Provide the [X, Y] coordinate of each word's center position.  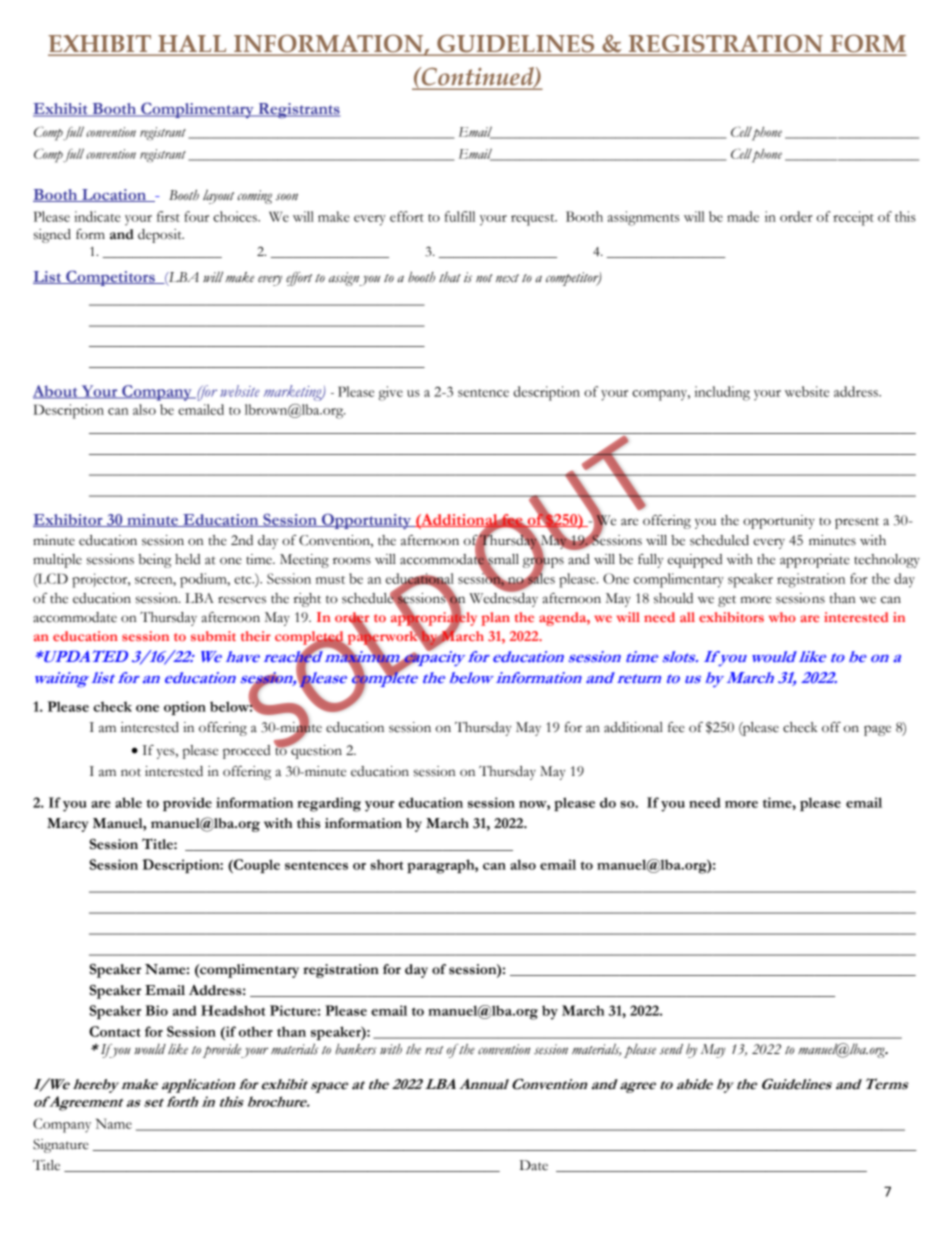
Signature [61, 1146]
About [56, 392]
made [743, 216]
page [877, 730]
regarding [329, 804]
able [128, 802]
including [722, 393]
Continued [477, 77]
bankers [356, 1049]
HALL [192, 45]
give [391, 393]
